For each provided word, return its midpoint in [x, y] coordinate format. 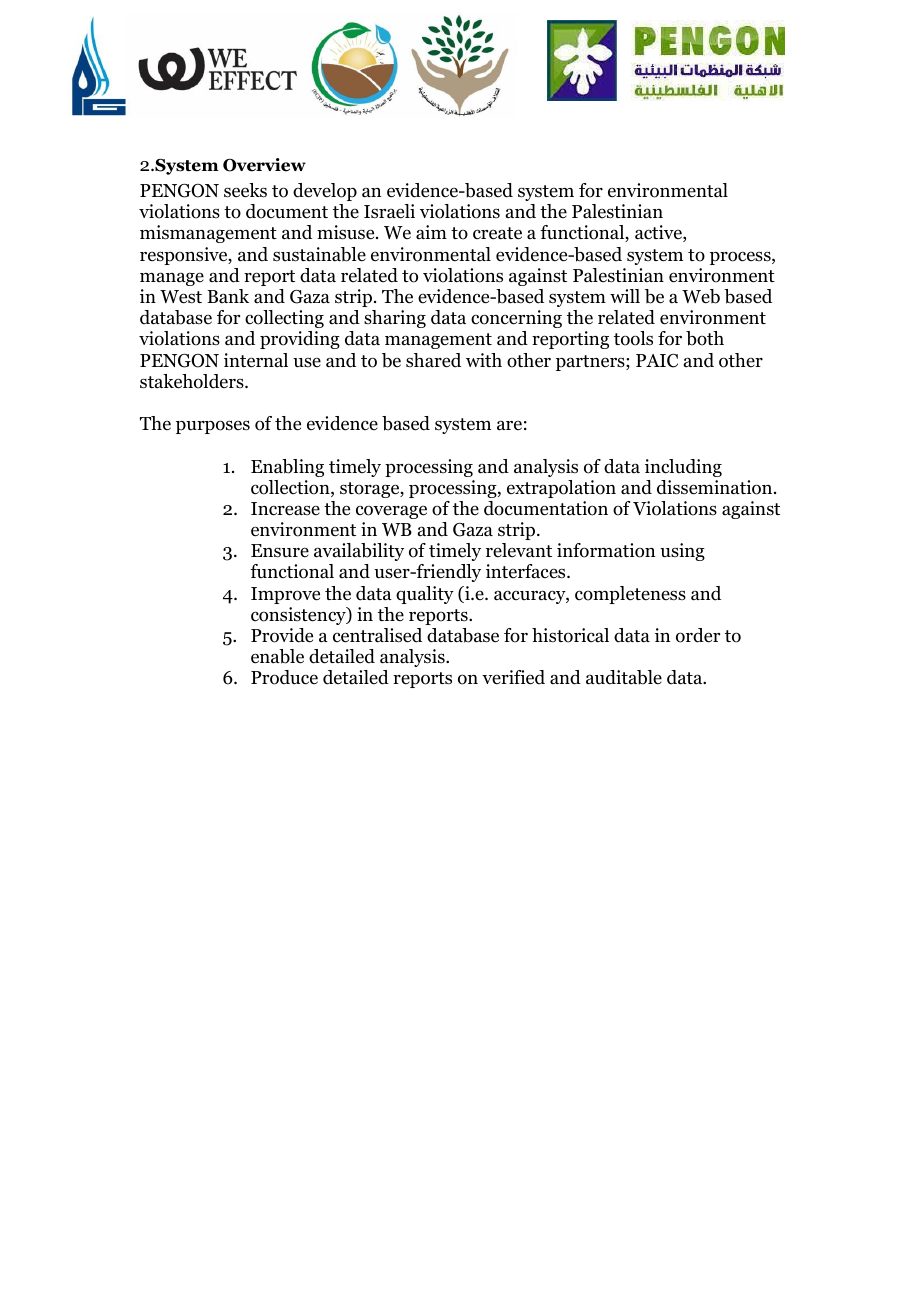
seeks [245, 190]
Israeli [389, 211]
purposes [213, 427]
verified [513, 677]
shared [433, 360]
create [497, 233]
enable [277, 656]
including [683, 468]
